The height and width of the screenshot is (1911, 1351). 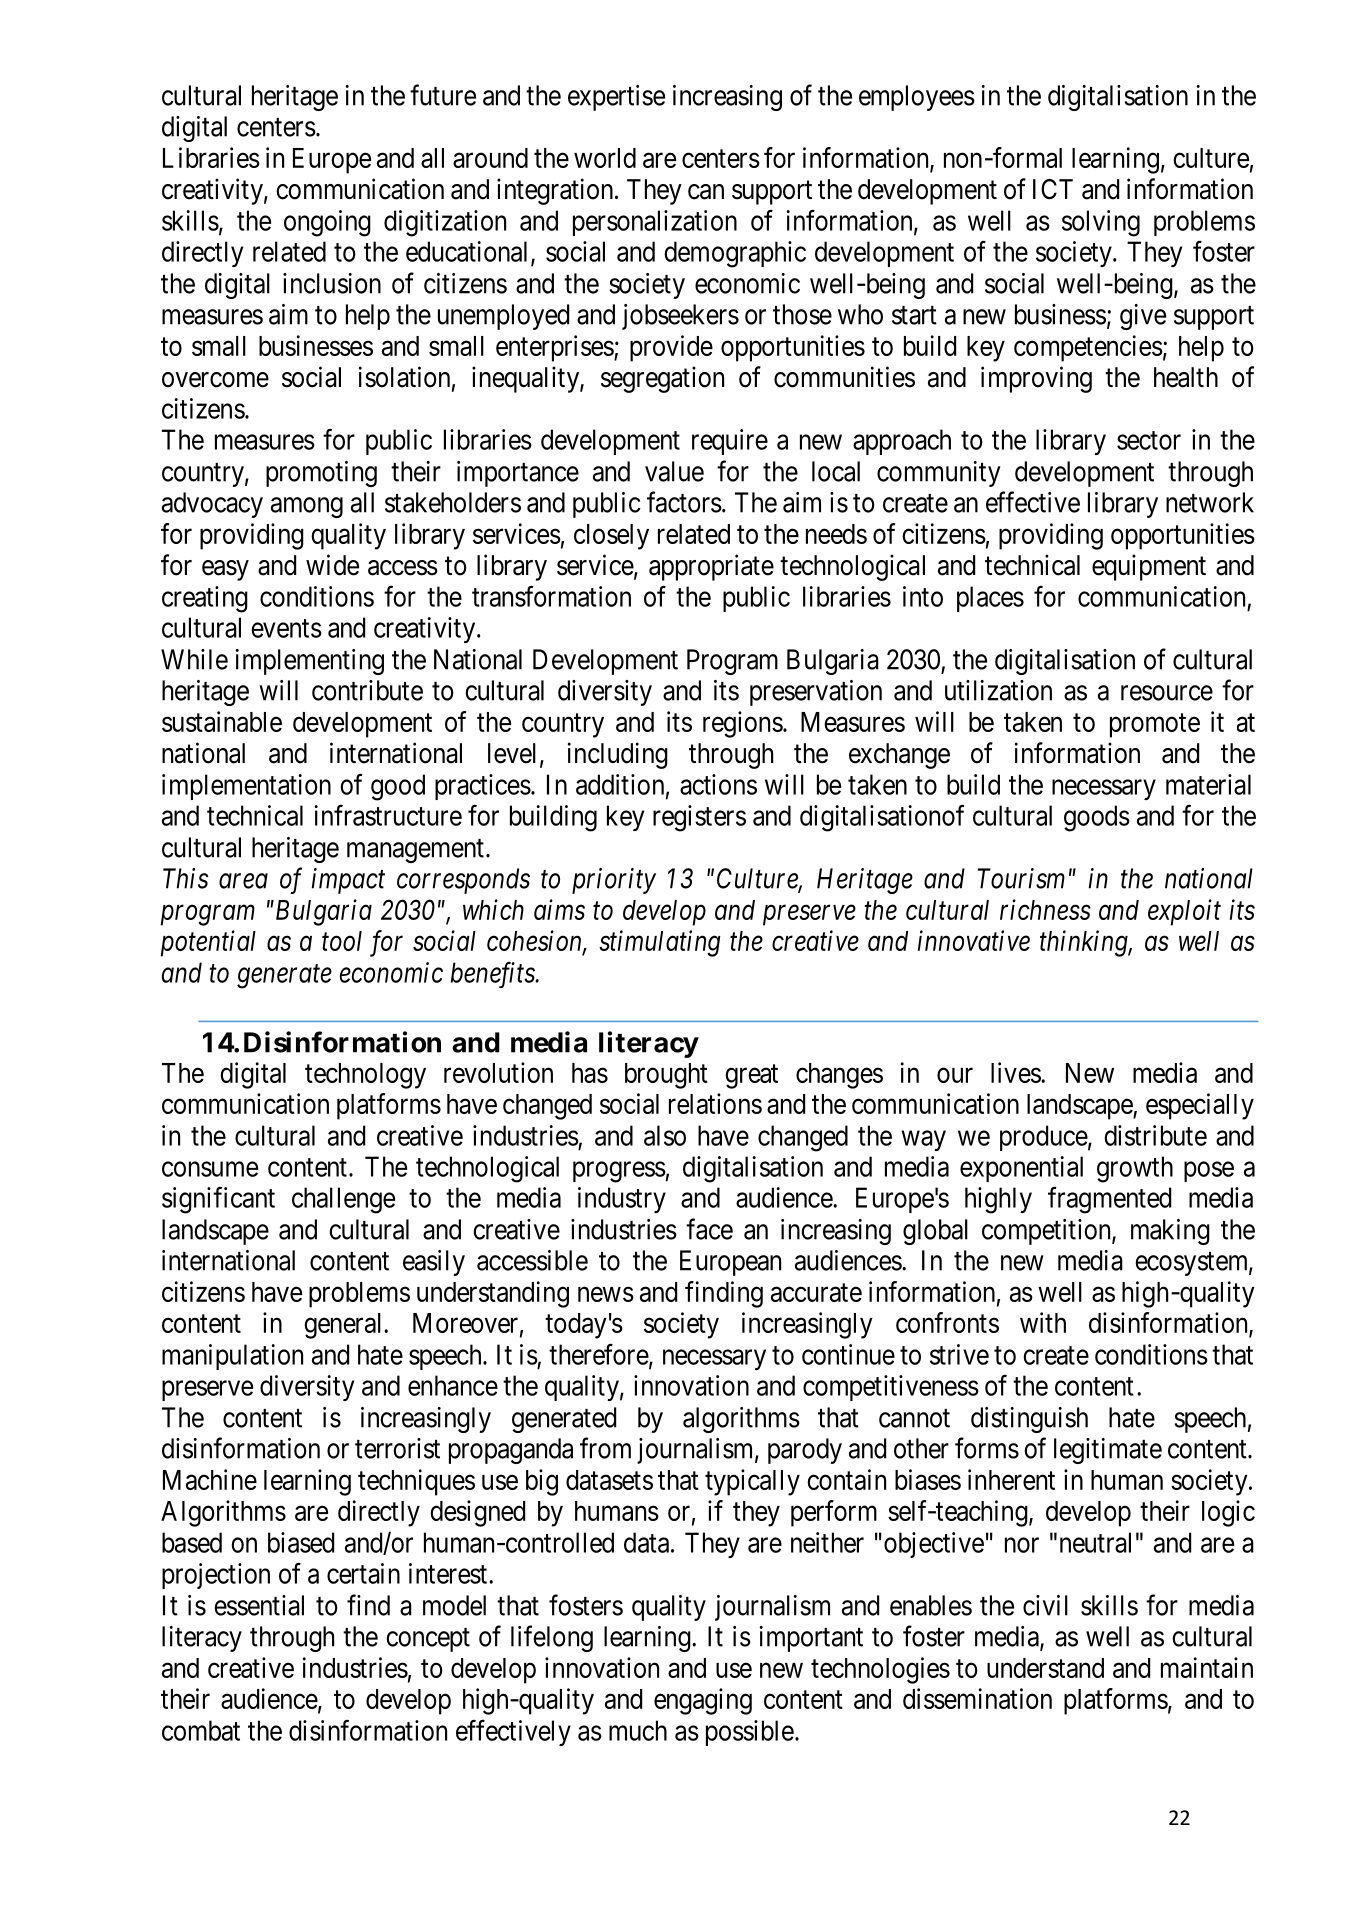 What do you see at coordinates (1167, 693) in the screenshot?
I see `resource` at bounding box center [1167, 693].
